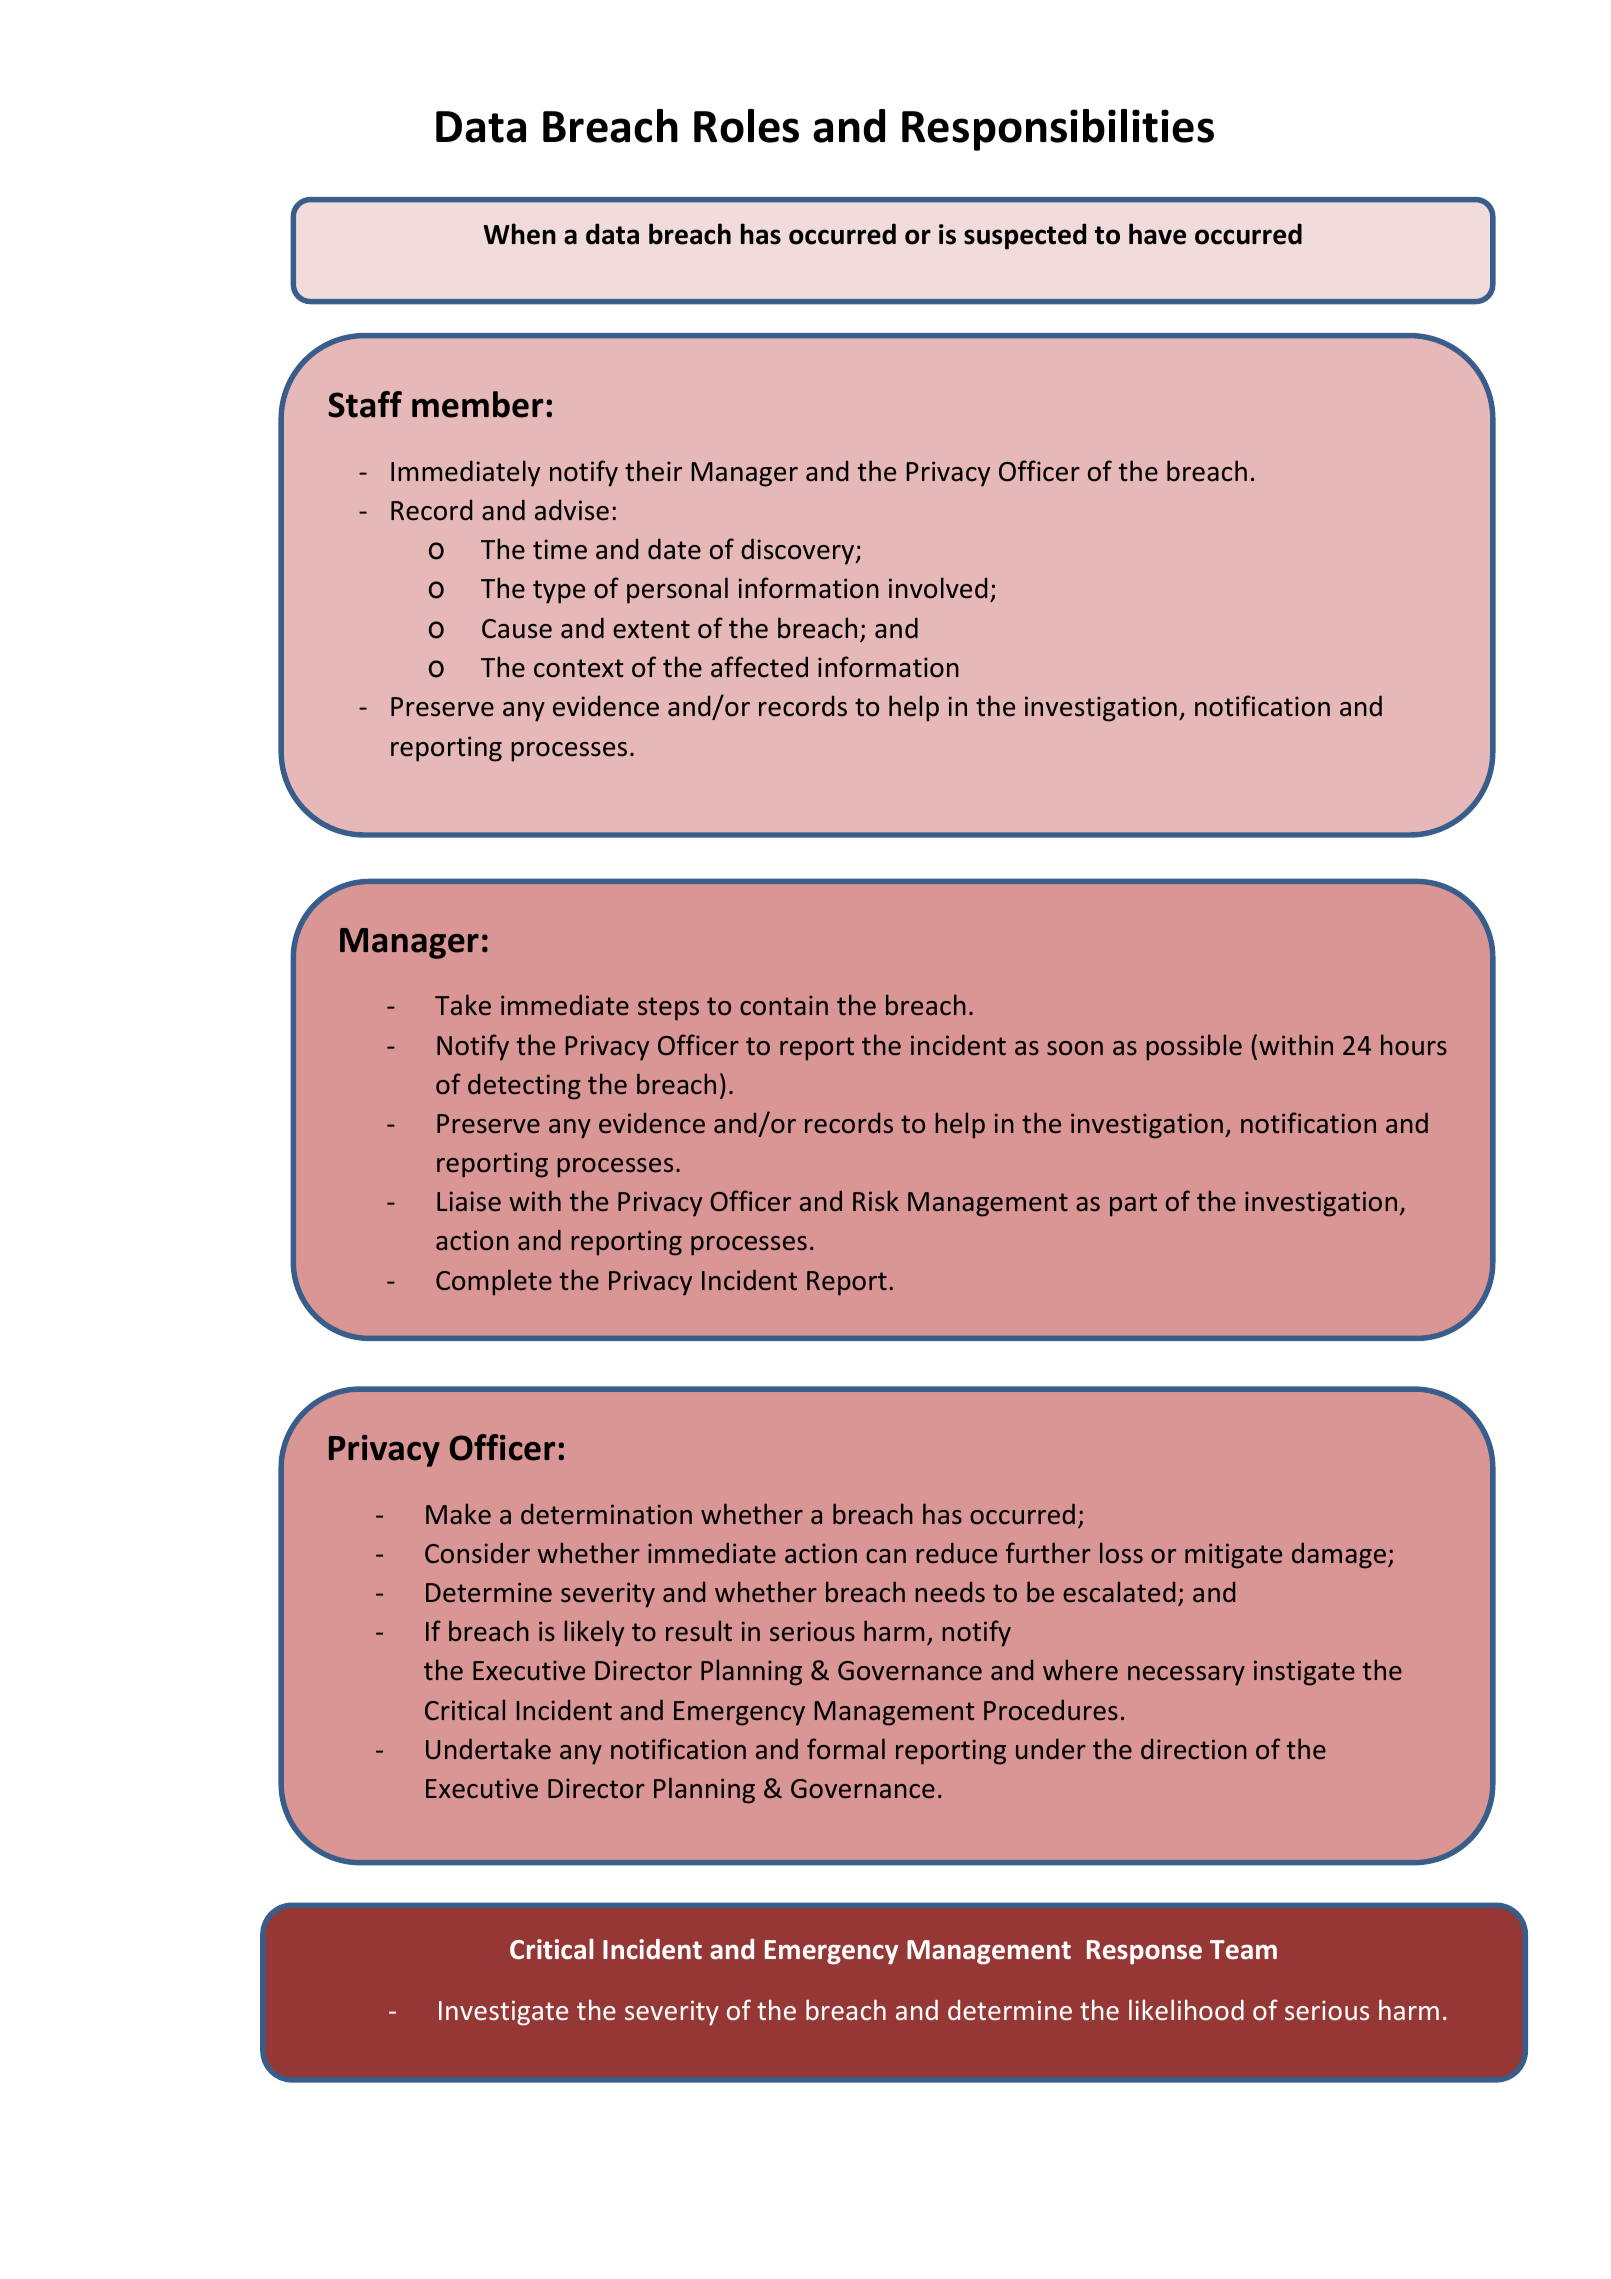  I want to click on Team, so click(1243, 1950).
